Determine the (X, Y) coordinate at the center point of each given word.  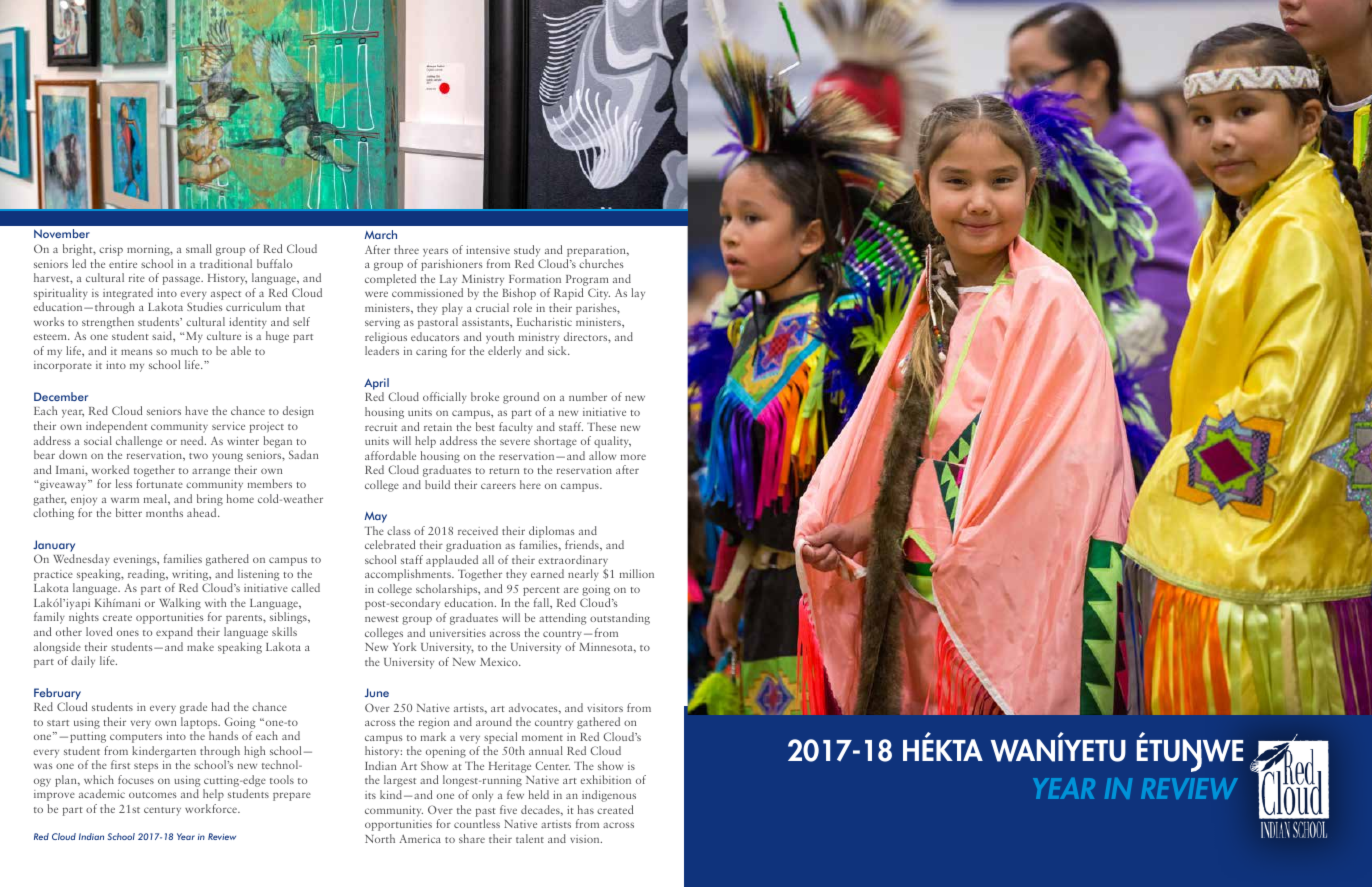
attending (563, 619)
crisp (111, 250)
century (162, 811)
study (527, 251)
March (381, 234)
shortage (555, 442)
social (98, 440)
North (380, 838)
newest (382, 619)
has (586, 809)
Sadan (303, 454)
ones (128, 633)
